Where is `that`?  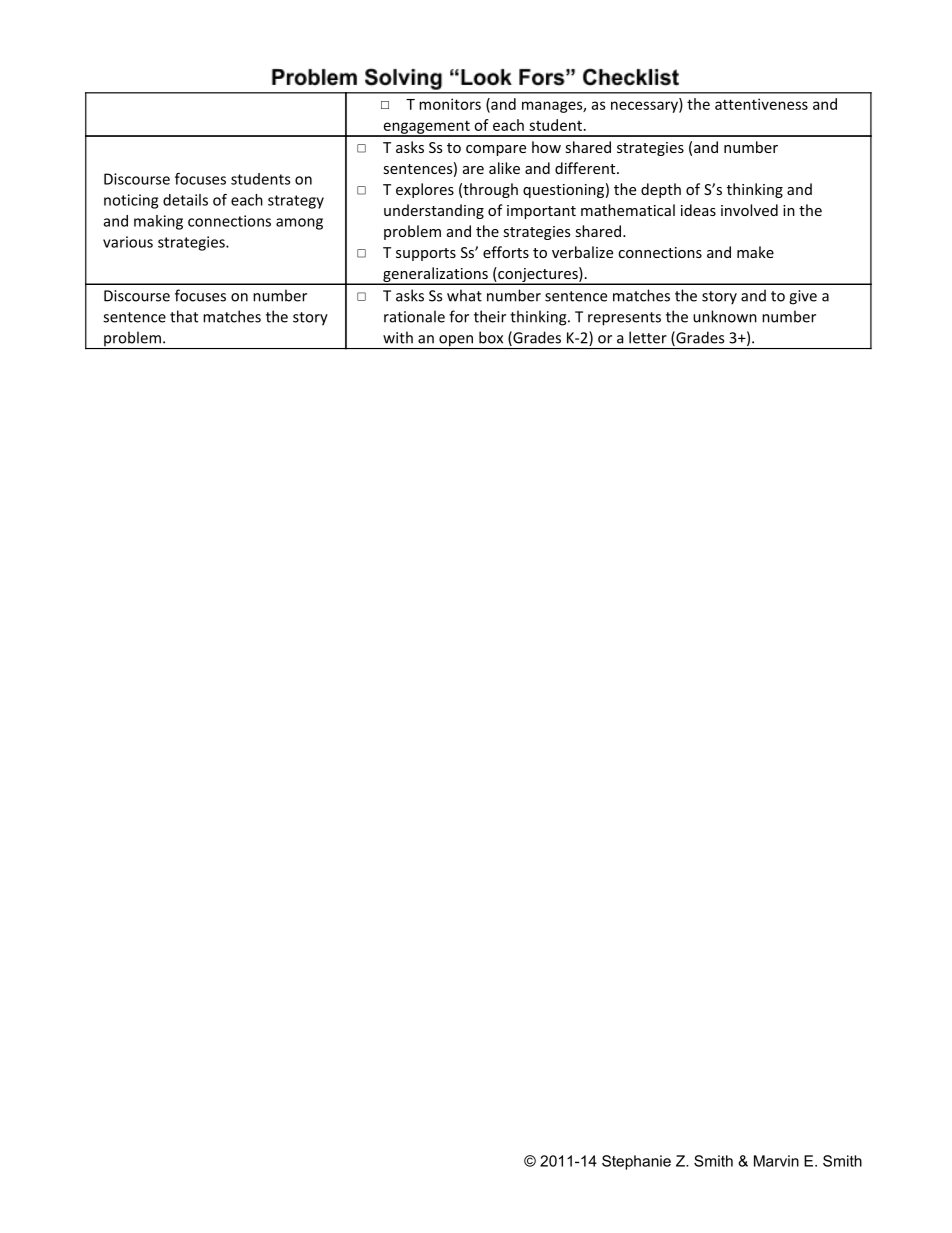
that is located at coordinates (184, 316).
